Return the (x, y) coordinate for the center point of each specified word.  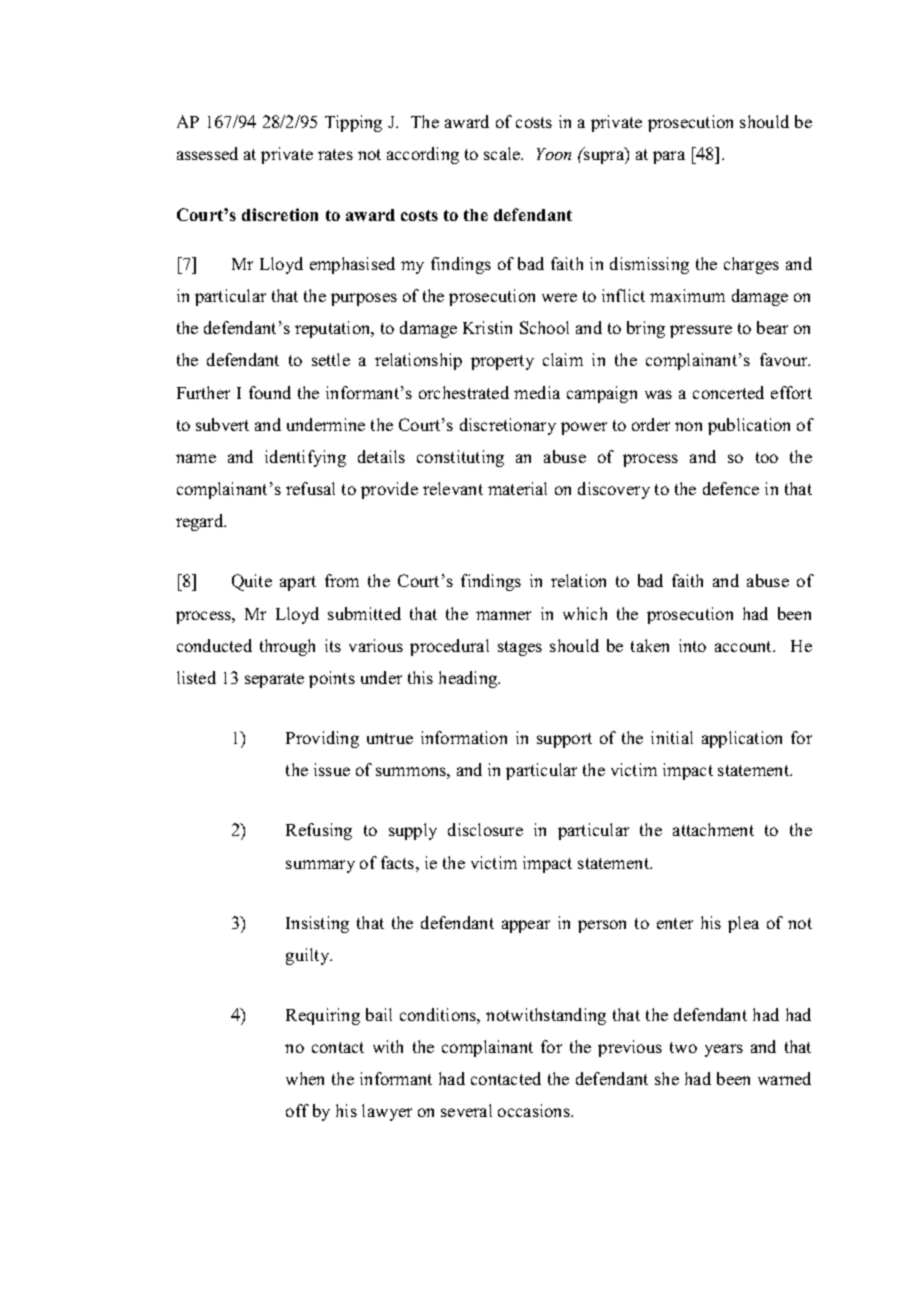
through (287, 647)
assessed (207, 153)
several (466, 1110)
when (305, 1078)
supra (605, 157)
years (724, 1050)
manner (503, 615)
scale (503, 153)
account (745, 646)
